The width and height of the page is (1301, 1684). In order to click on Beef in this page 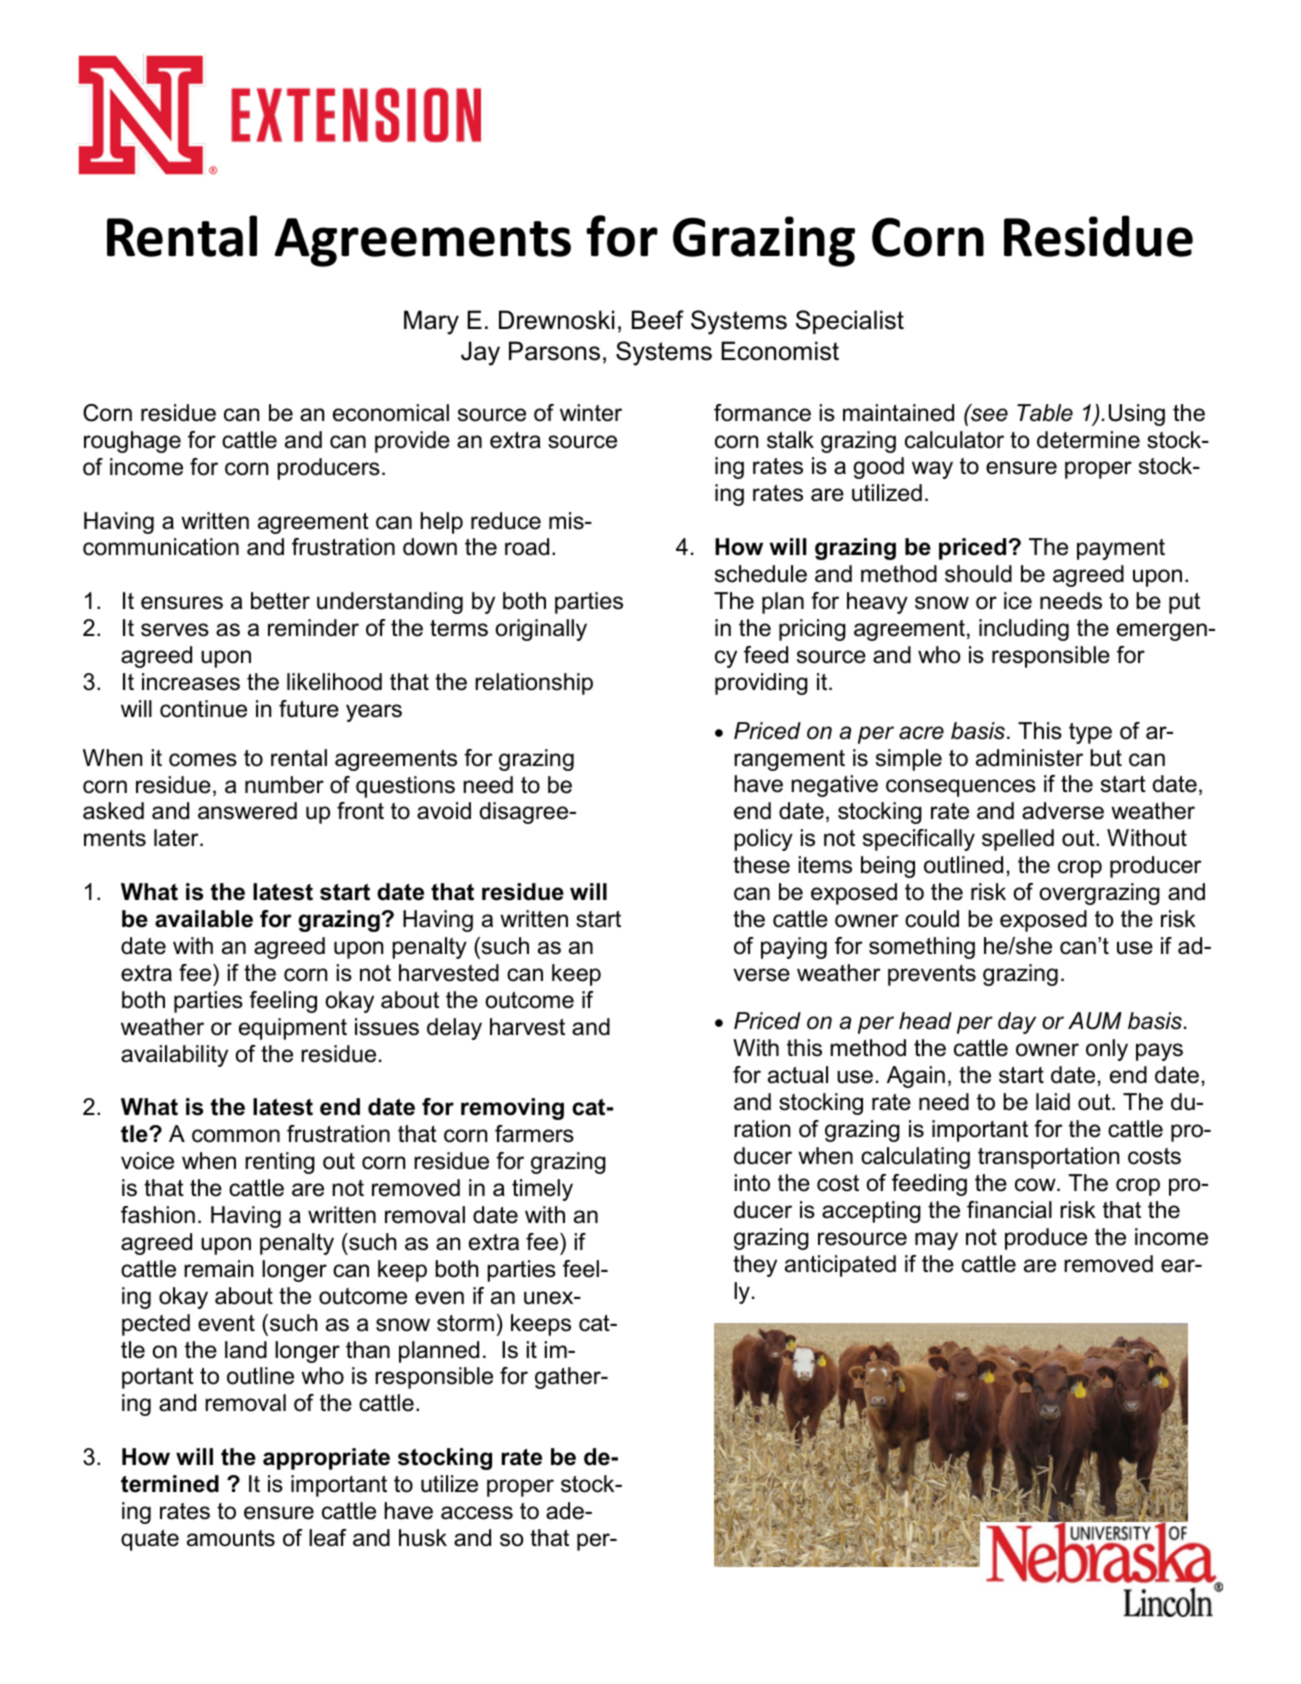, I will do `click(658, 320)`.
